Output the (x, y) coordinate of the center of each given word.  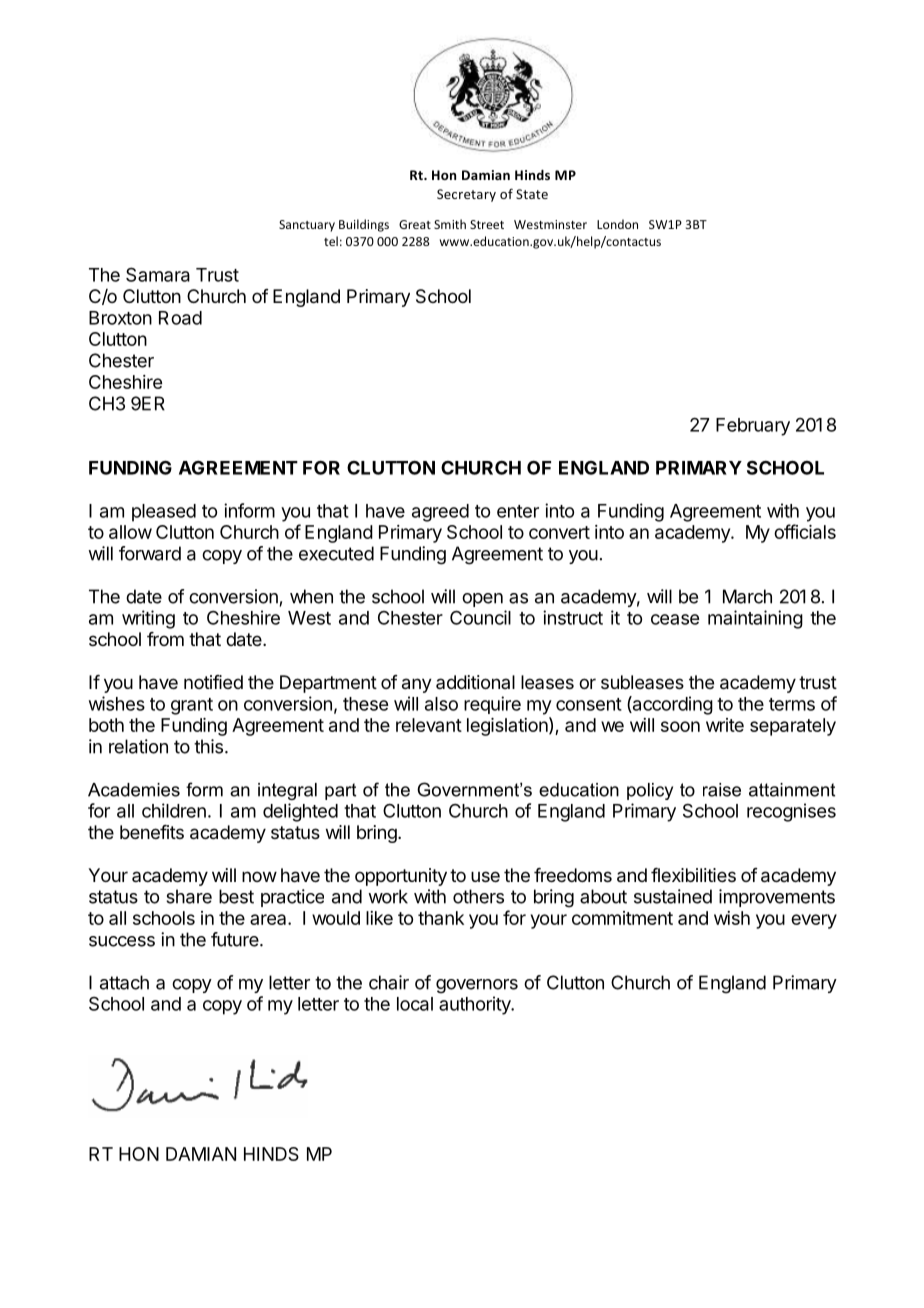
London (617, 224)
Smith (450, 224)
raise (722, 790)
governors (477, 986)
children (174, 810)
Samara (158, 274)
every (814, 921)
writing (148, 619)
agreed (440, 513)
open (482, 600)
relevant (429, 725)
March (747, 596)
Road (180, 318)
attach (124, 982)
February (753, 427)
